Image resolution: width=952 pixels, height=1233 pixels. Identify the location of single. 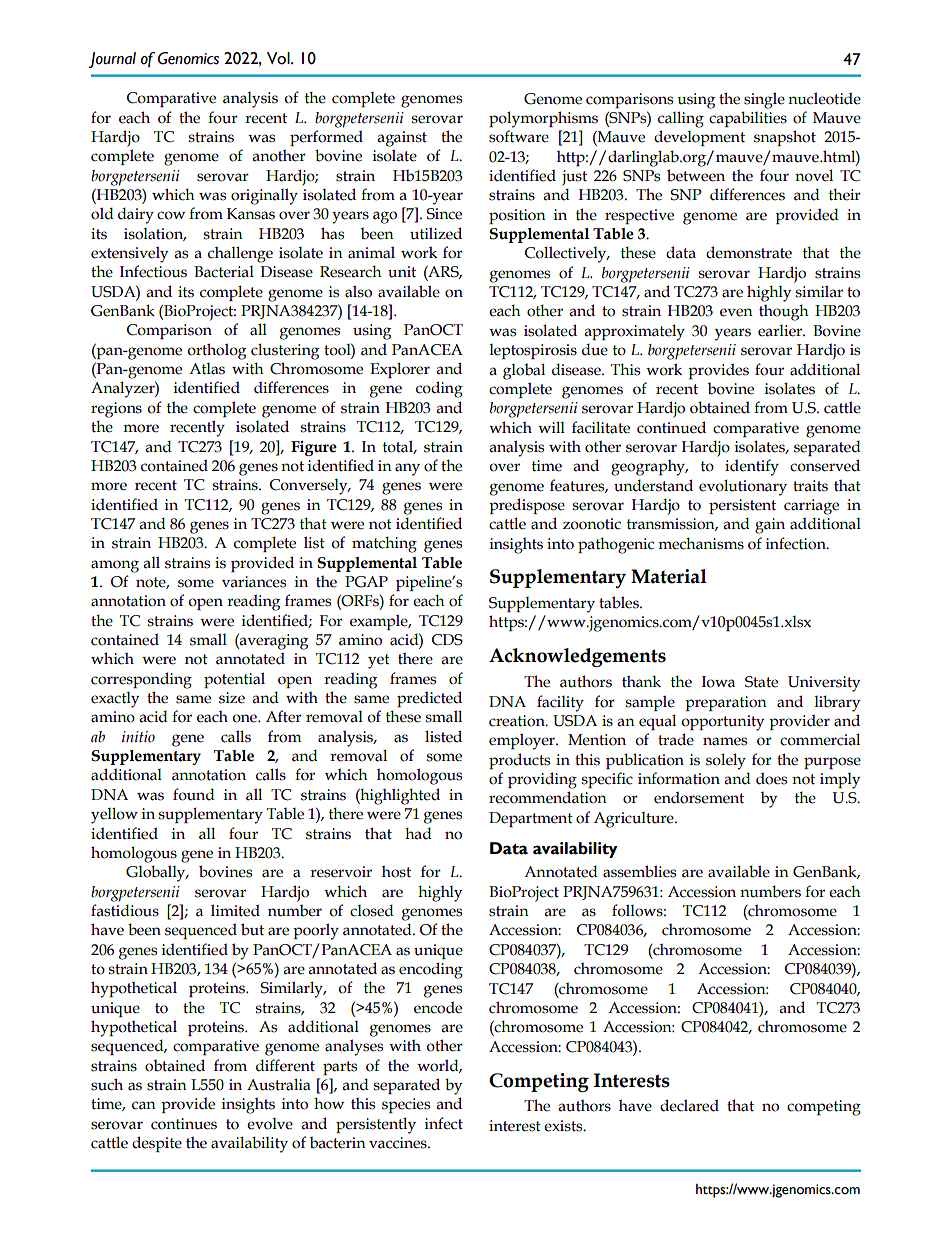
(764, 100).
